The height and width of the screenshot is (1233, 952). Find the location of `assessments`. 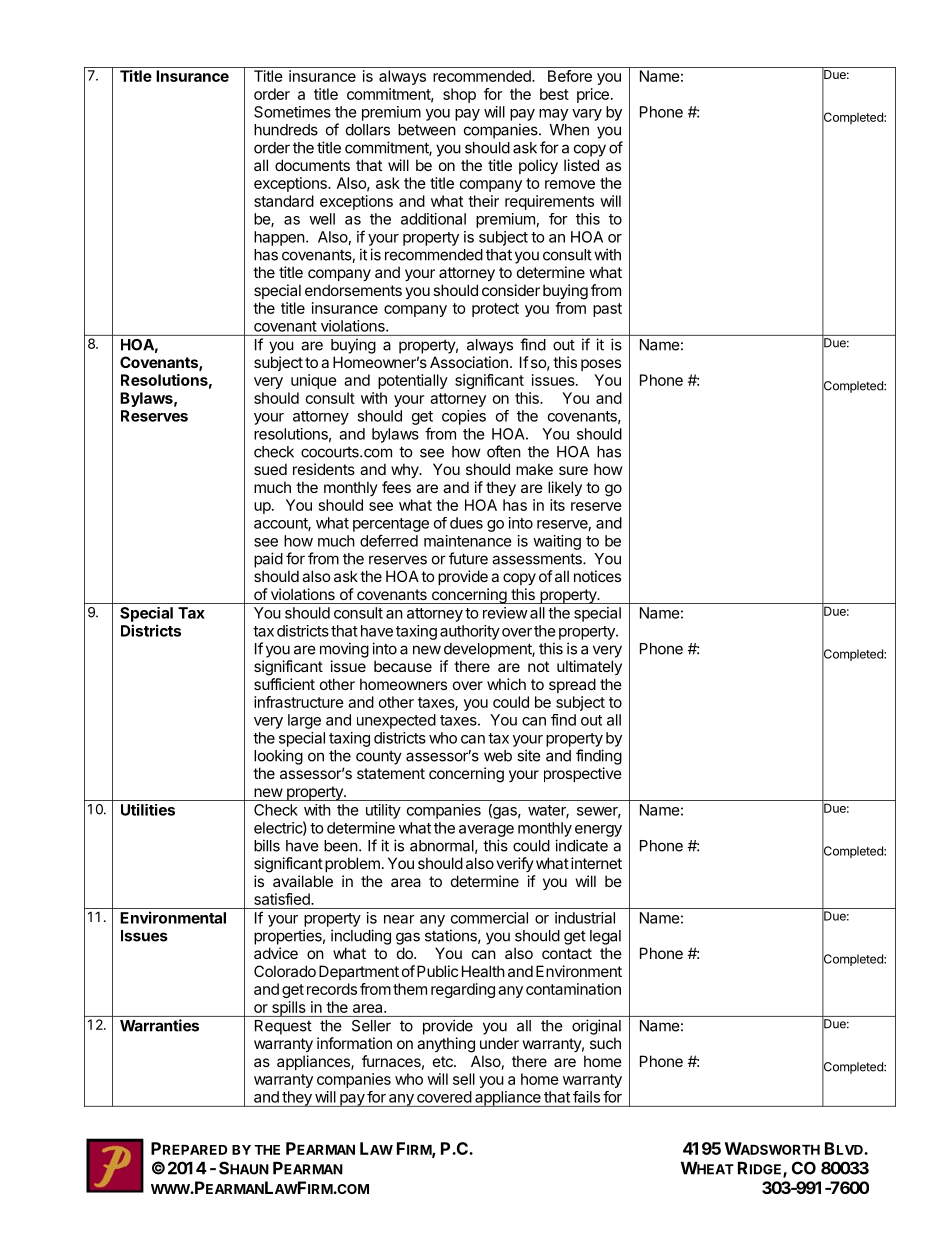

assessments is located at coordinates (538, 559).
